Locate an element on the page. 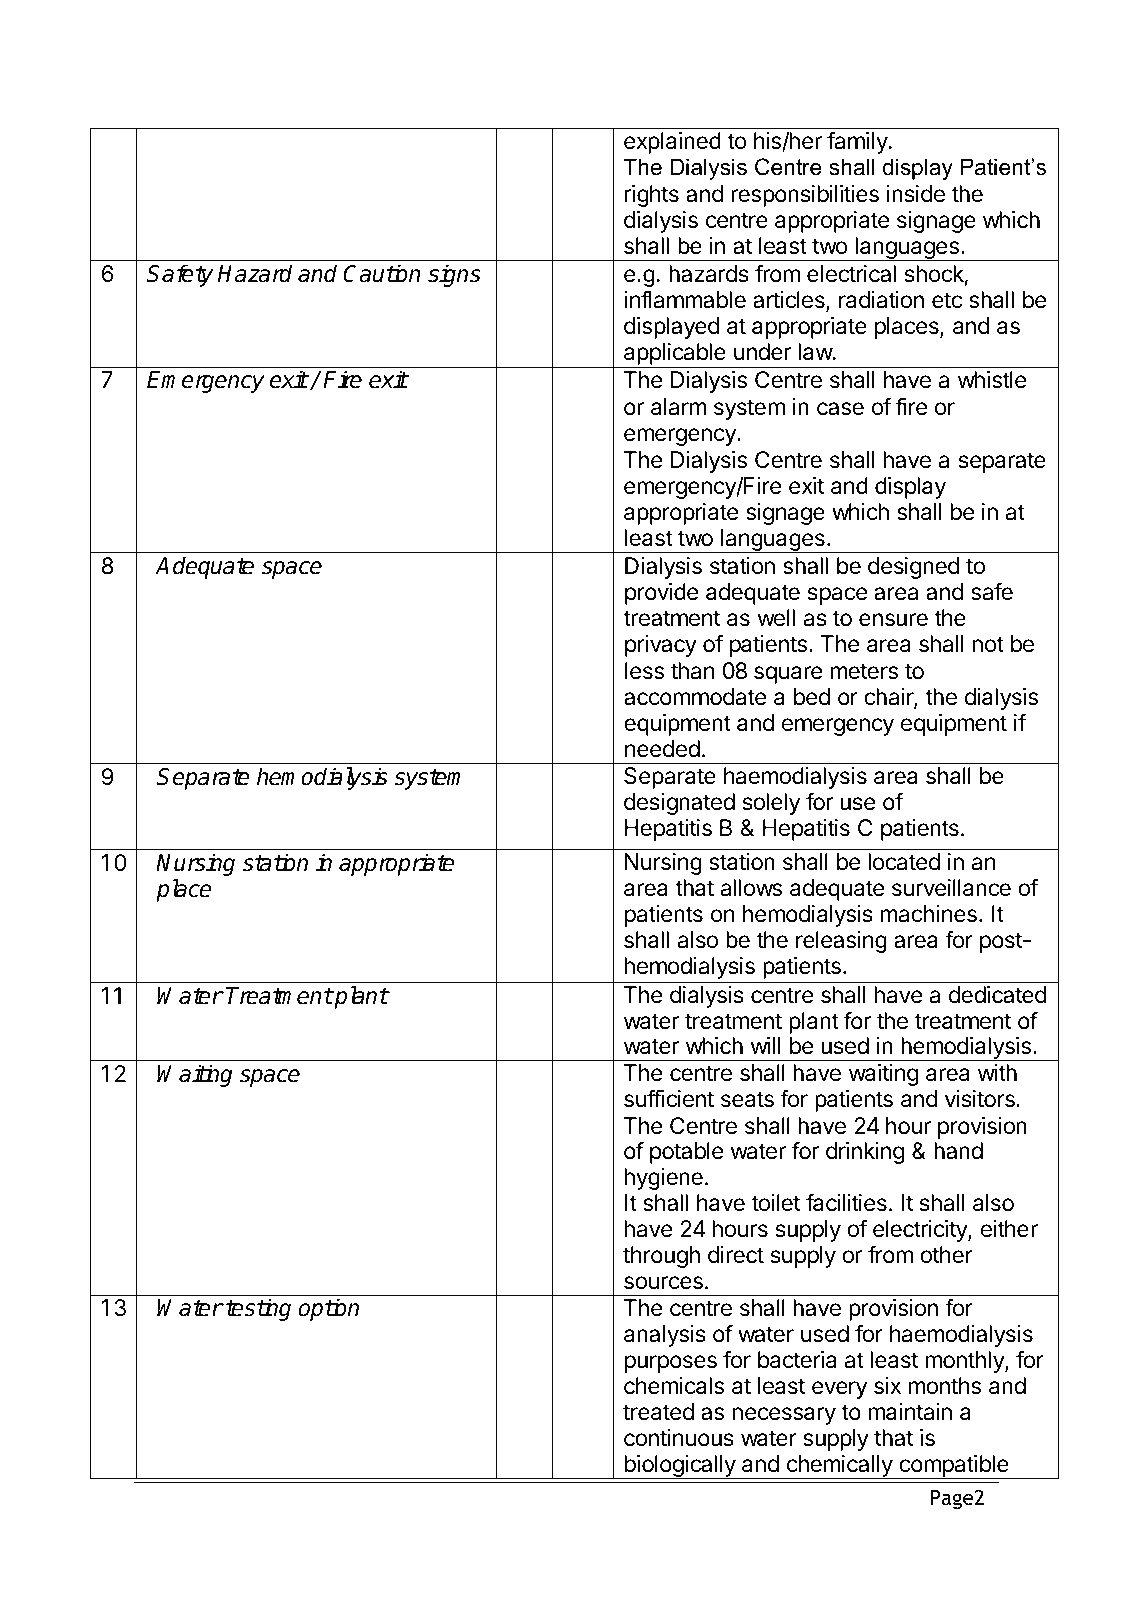 This document has height=1603, width=1133. needed is located at coordinates (662, 749).
